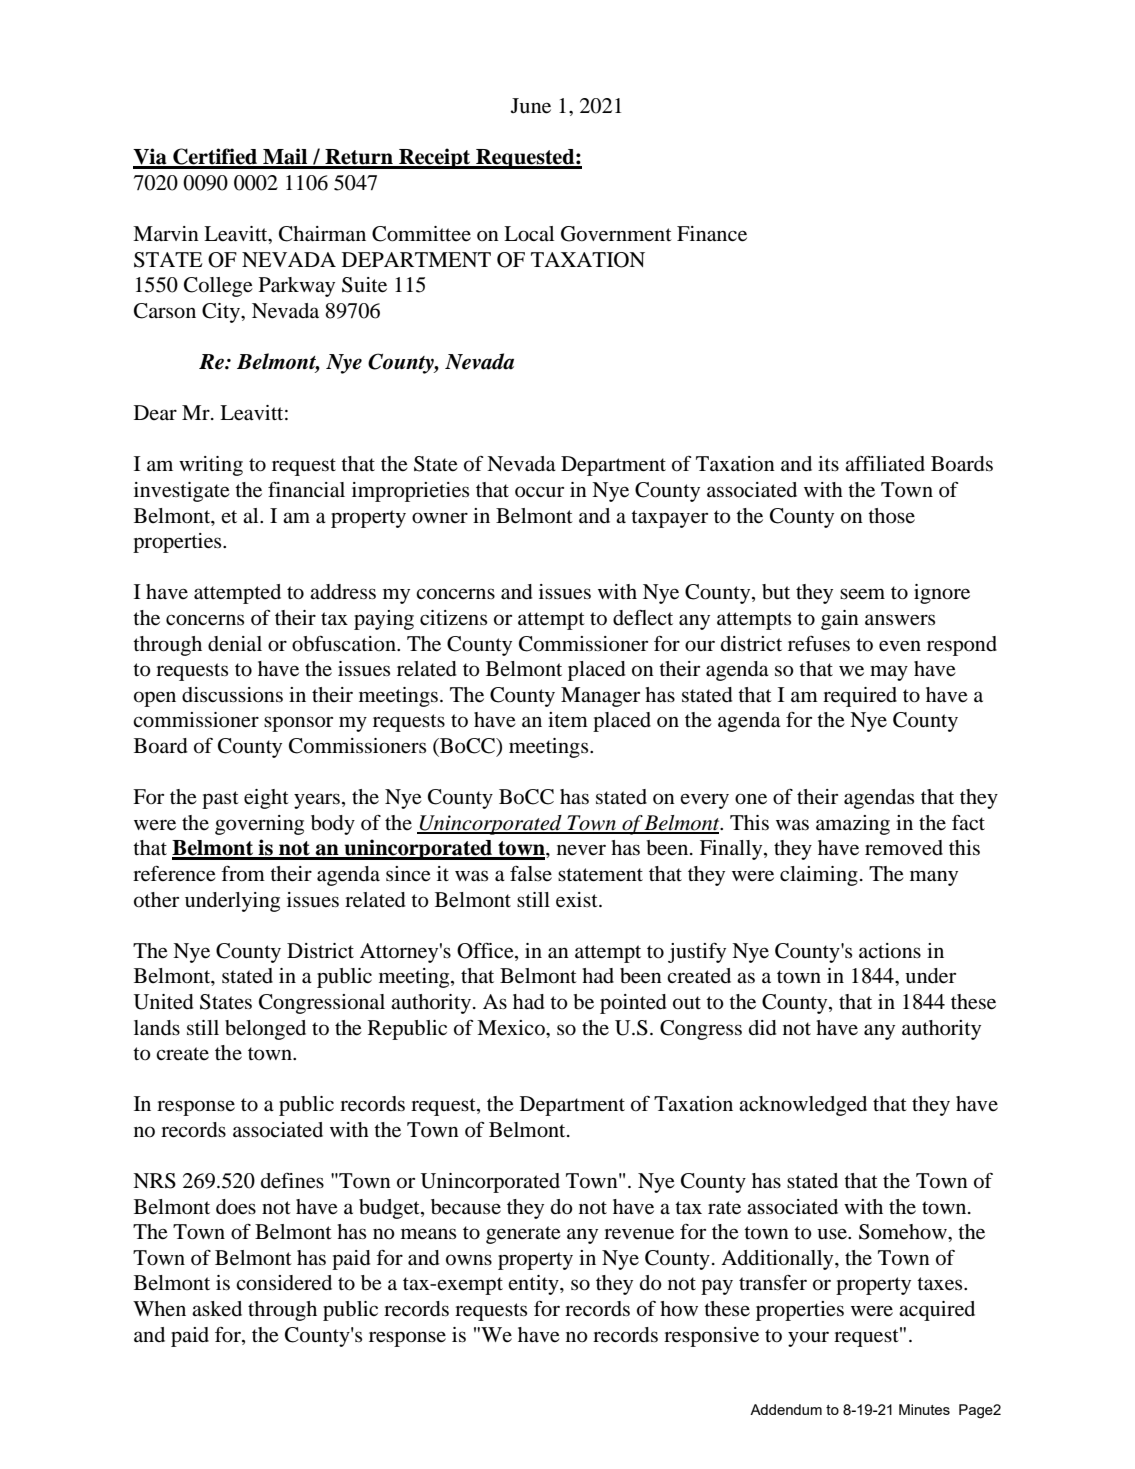 The image size is (1135, 1469). What do you see at coordinates (512, 1028) in the screenshot?
I see `Mexico` at bounding box center [512, 1028].
